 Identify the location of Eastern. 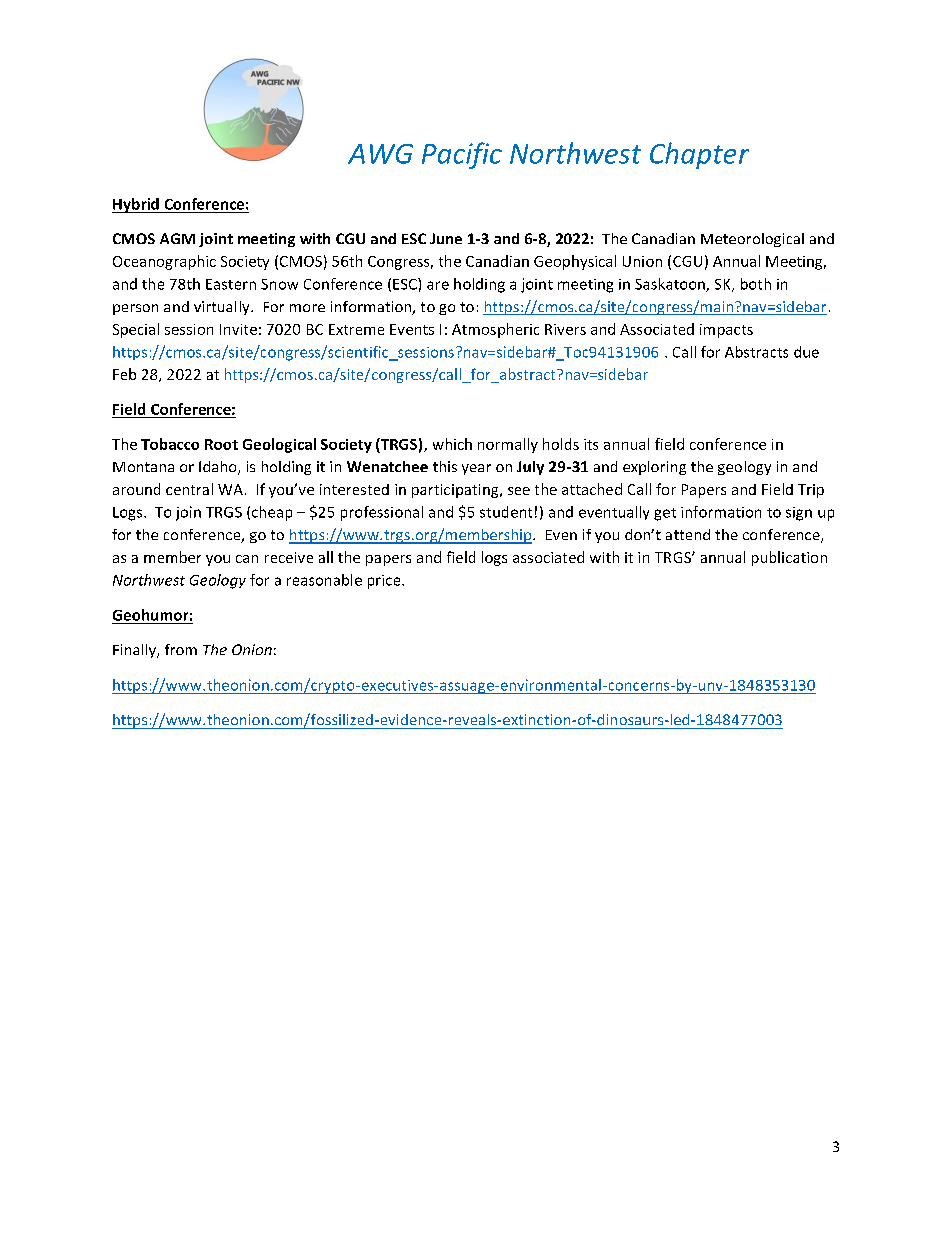
(231, 284).
